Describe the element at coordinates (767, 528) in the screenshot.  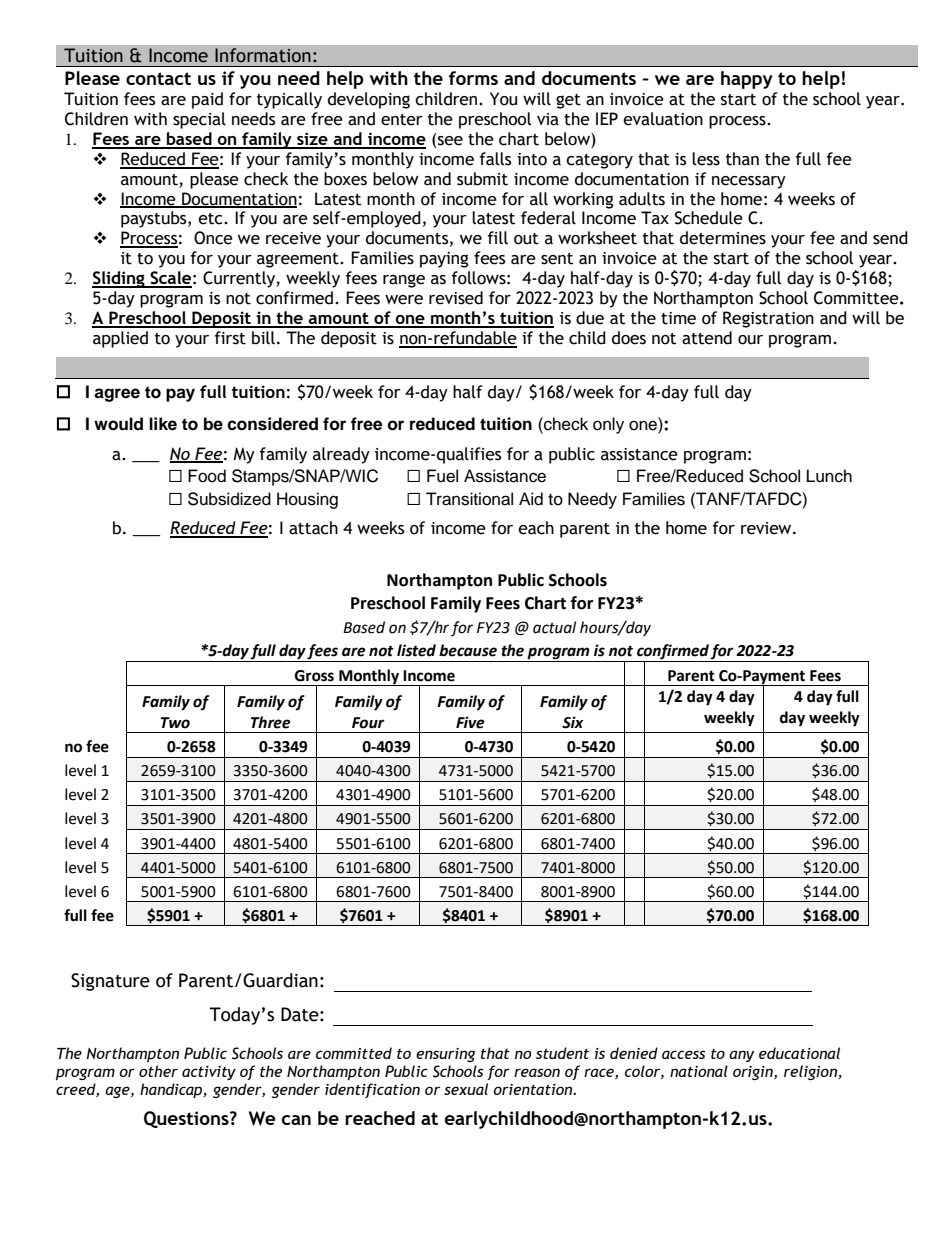
I see `review` at that location.
